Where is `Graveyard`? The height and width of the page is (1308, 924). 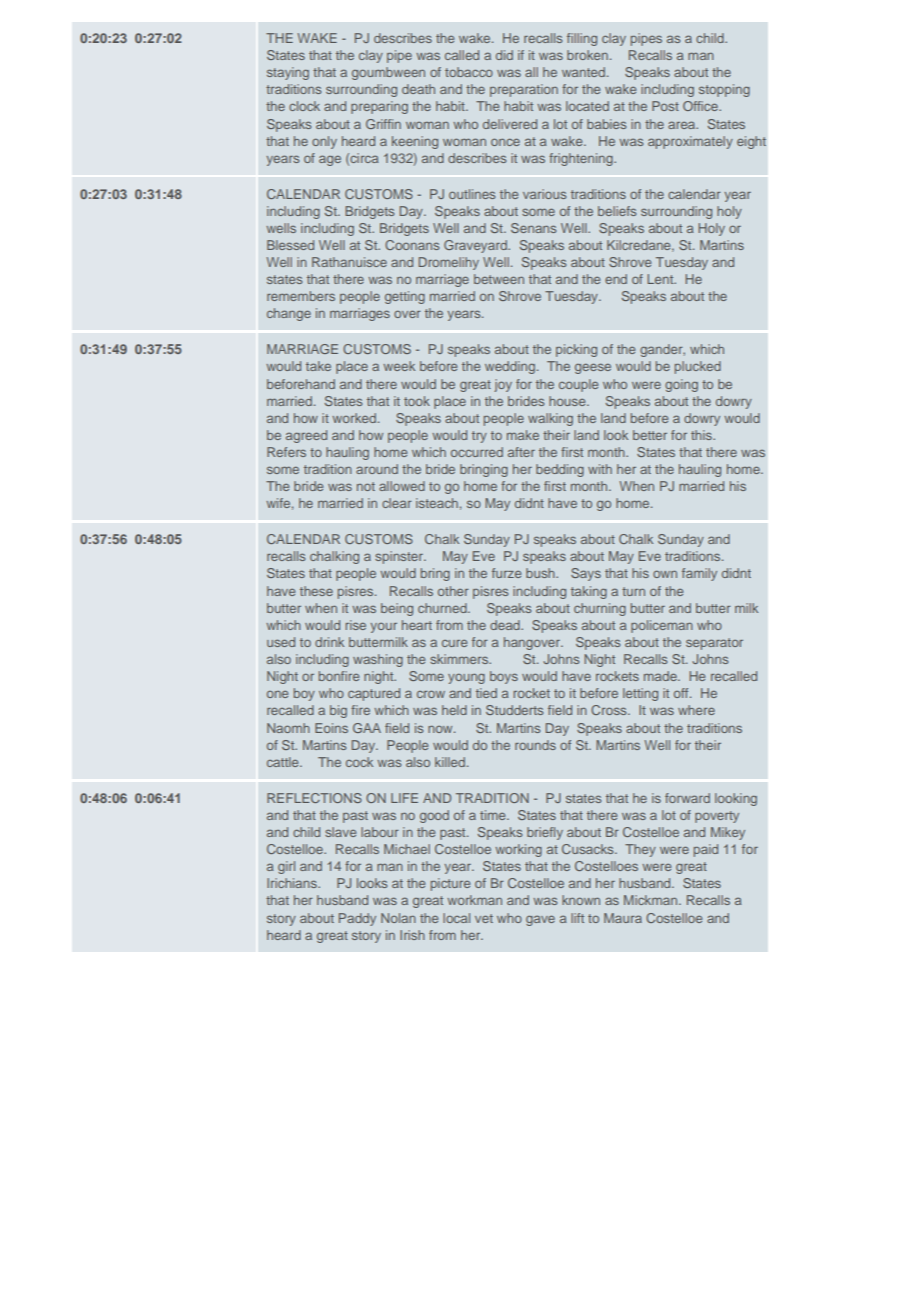 Graveyard is located at coordinates (476, 246).
